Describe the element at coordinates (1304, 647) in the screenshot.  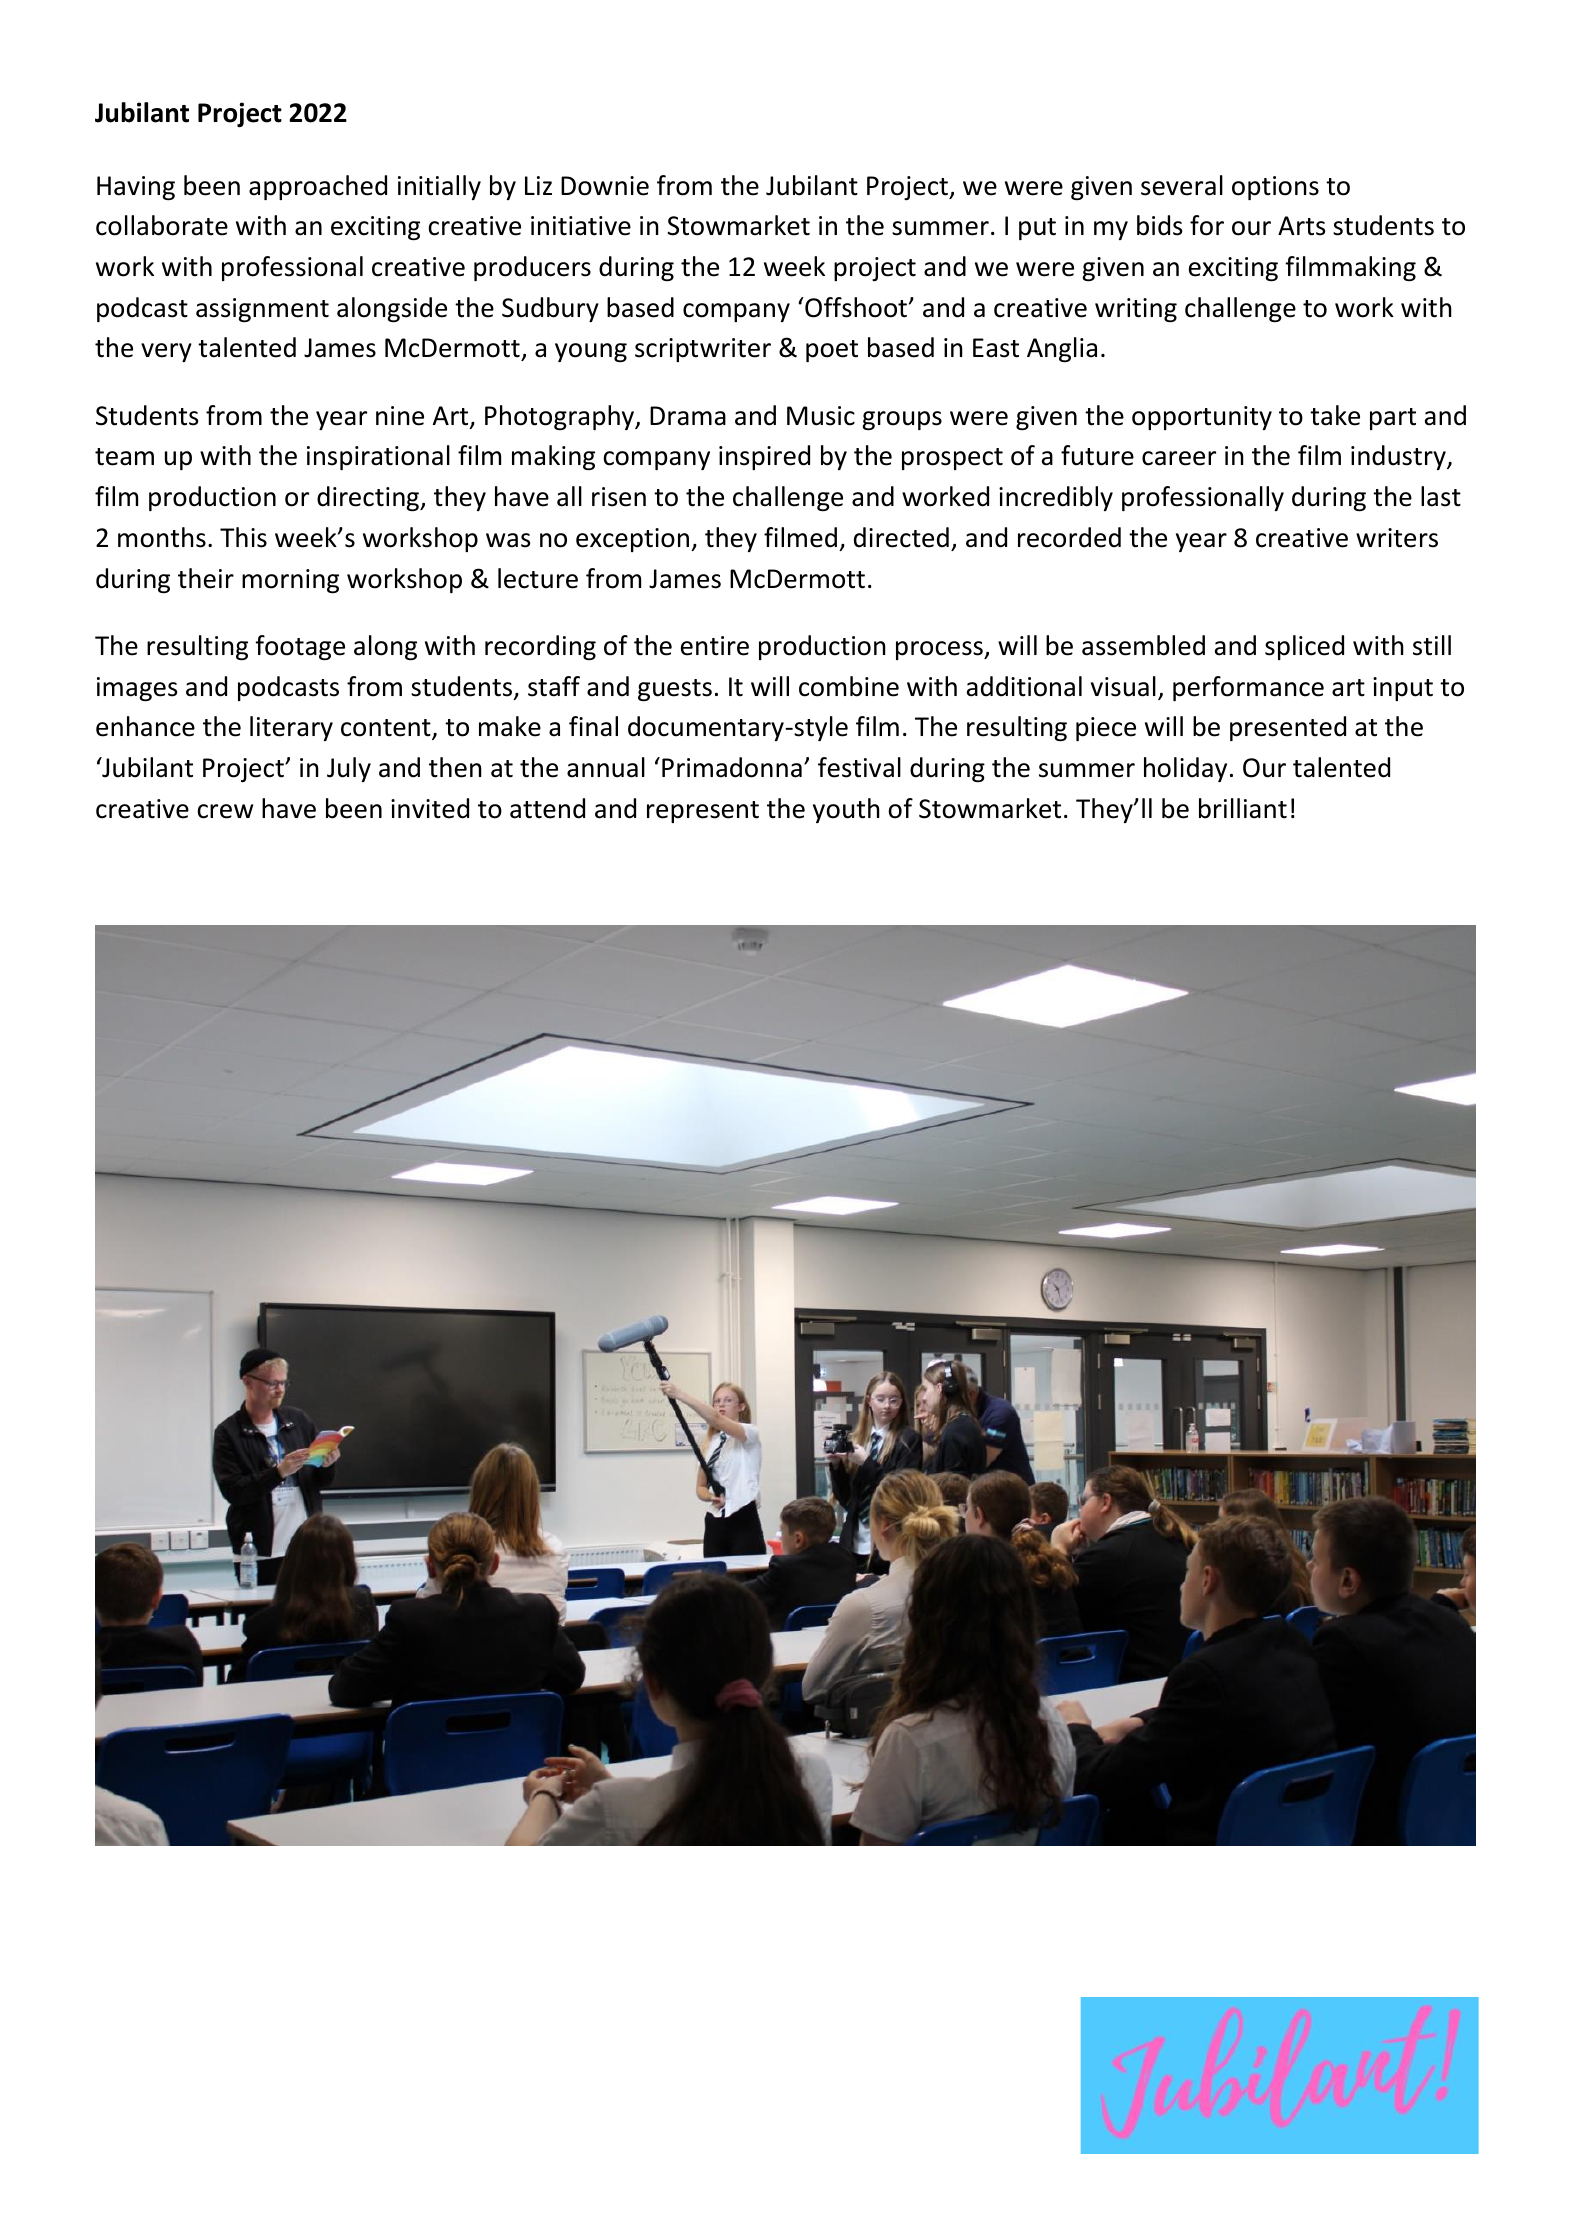
I see `spliced` at that location.
